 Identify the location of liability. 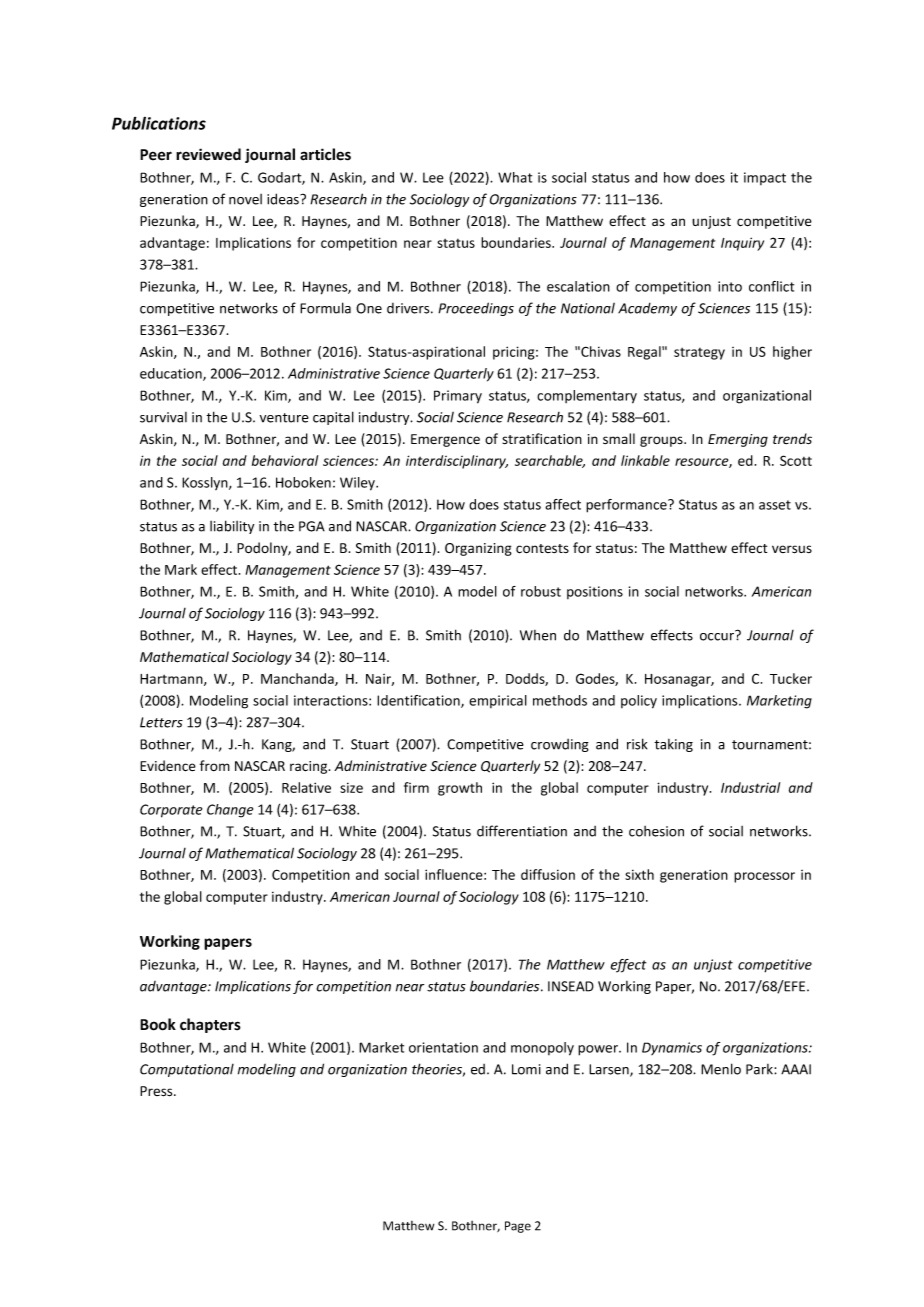
(232, 527).
